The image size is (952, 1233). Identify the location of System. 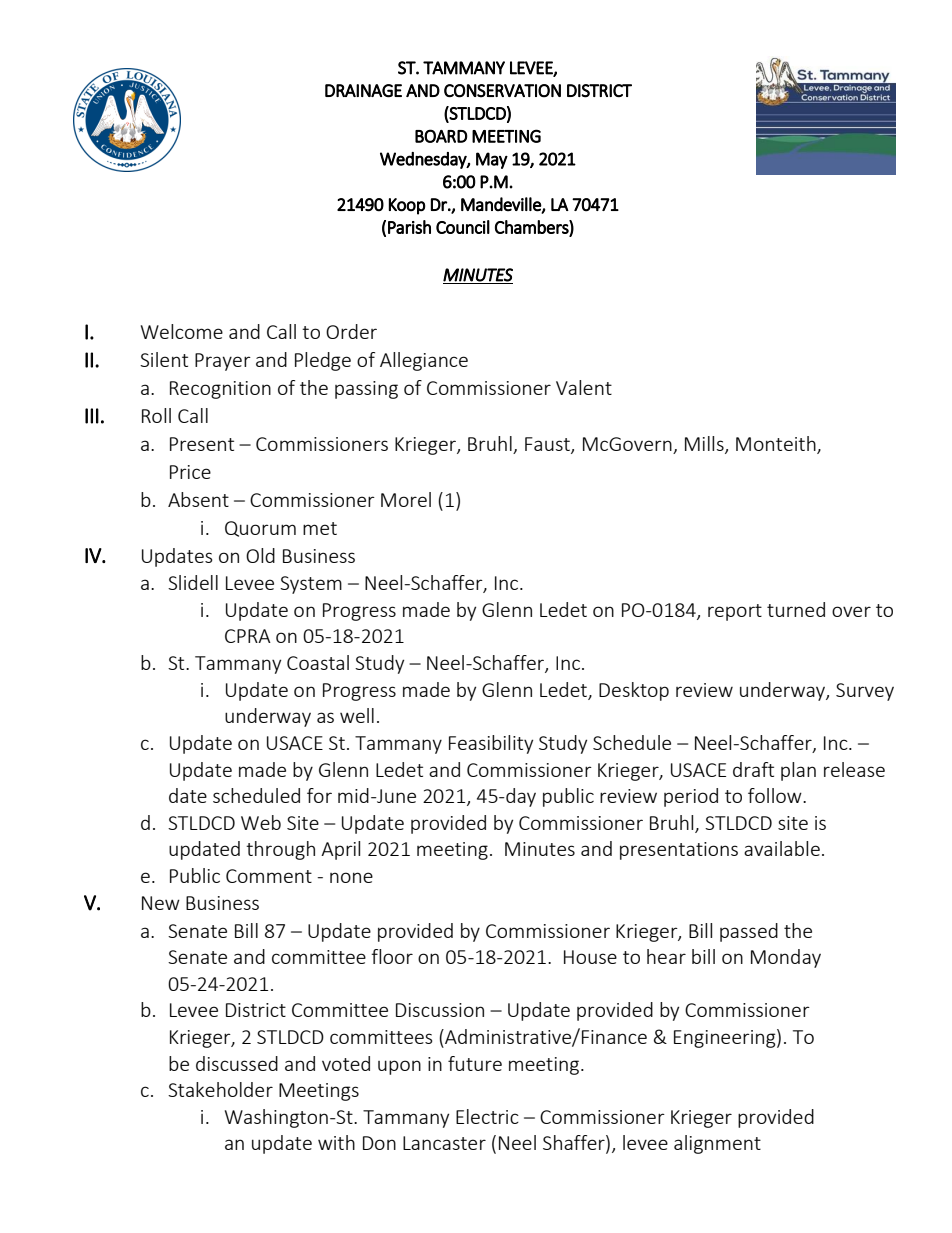
(311, 585).
